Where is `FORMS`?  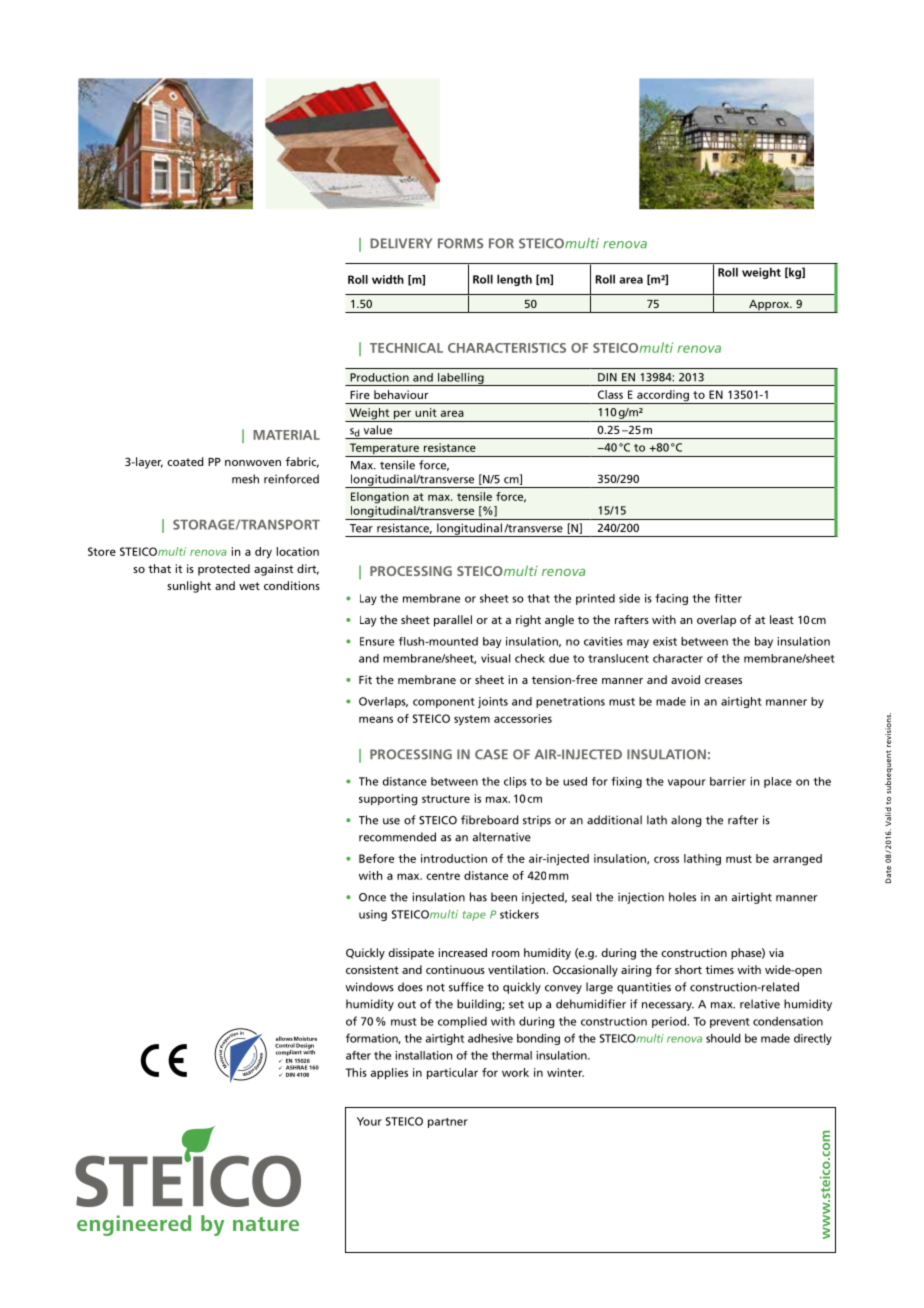
FORMS is located at coordinates (461, 243).
